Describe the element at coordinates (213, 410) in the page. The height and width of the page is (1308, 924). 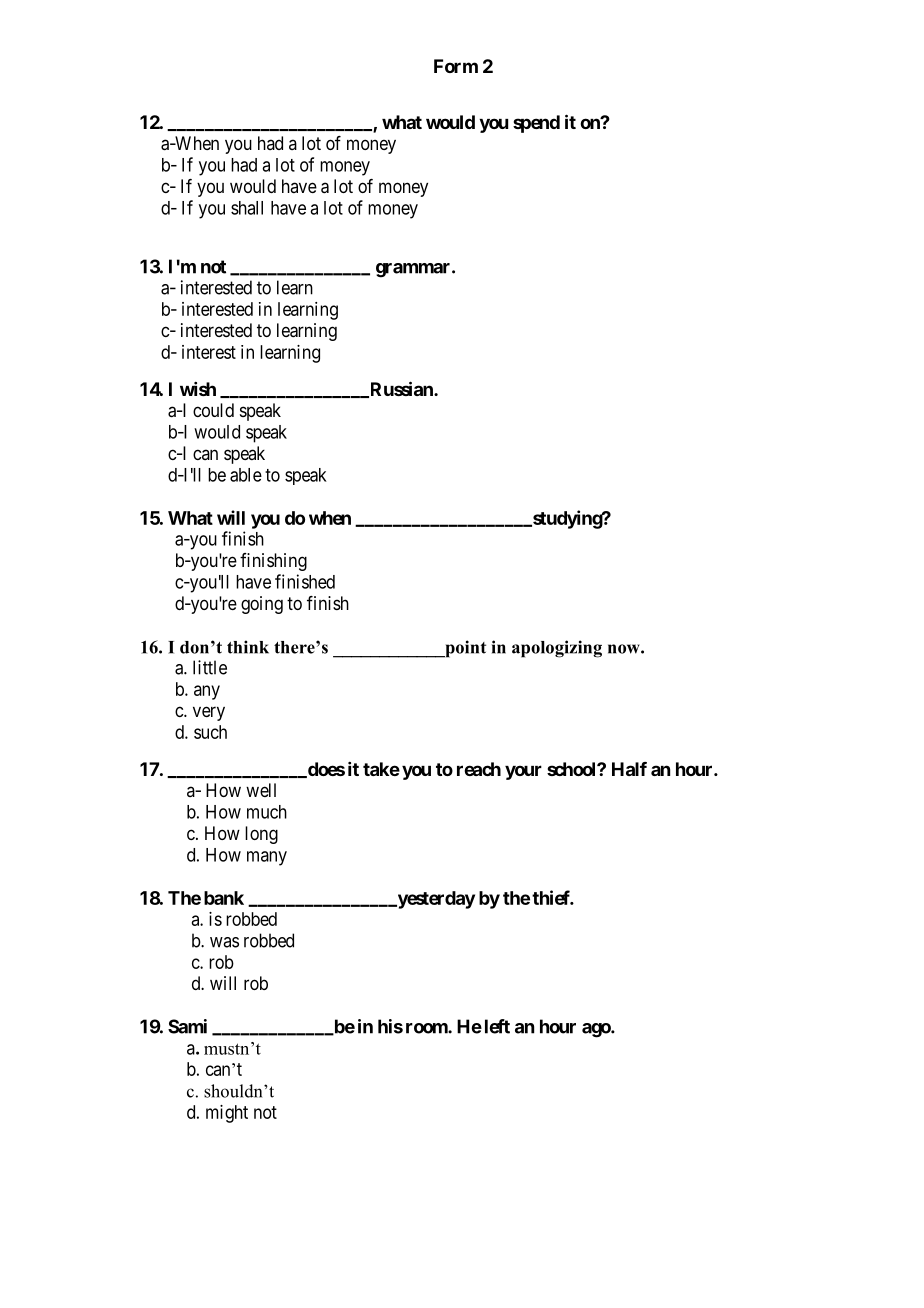
I see `could` at that location.
